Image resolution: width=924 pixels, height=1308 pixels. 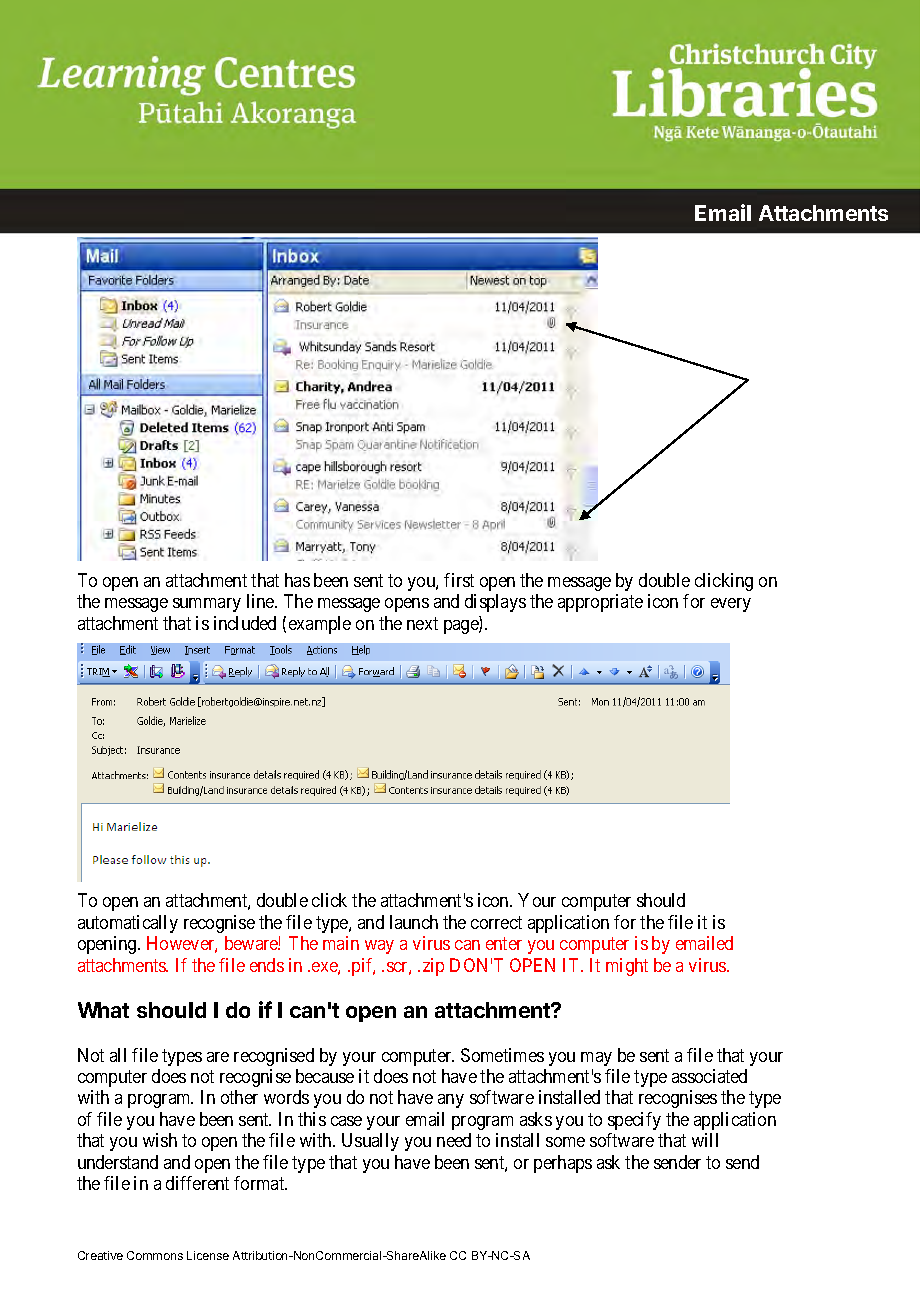 I want to click on other, so click(x=239, y=1097).
